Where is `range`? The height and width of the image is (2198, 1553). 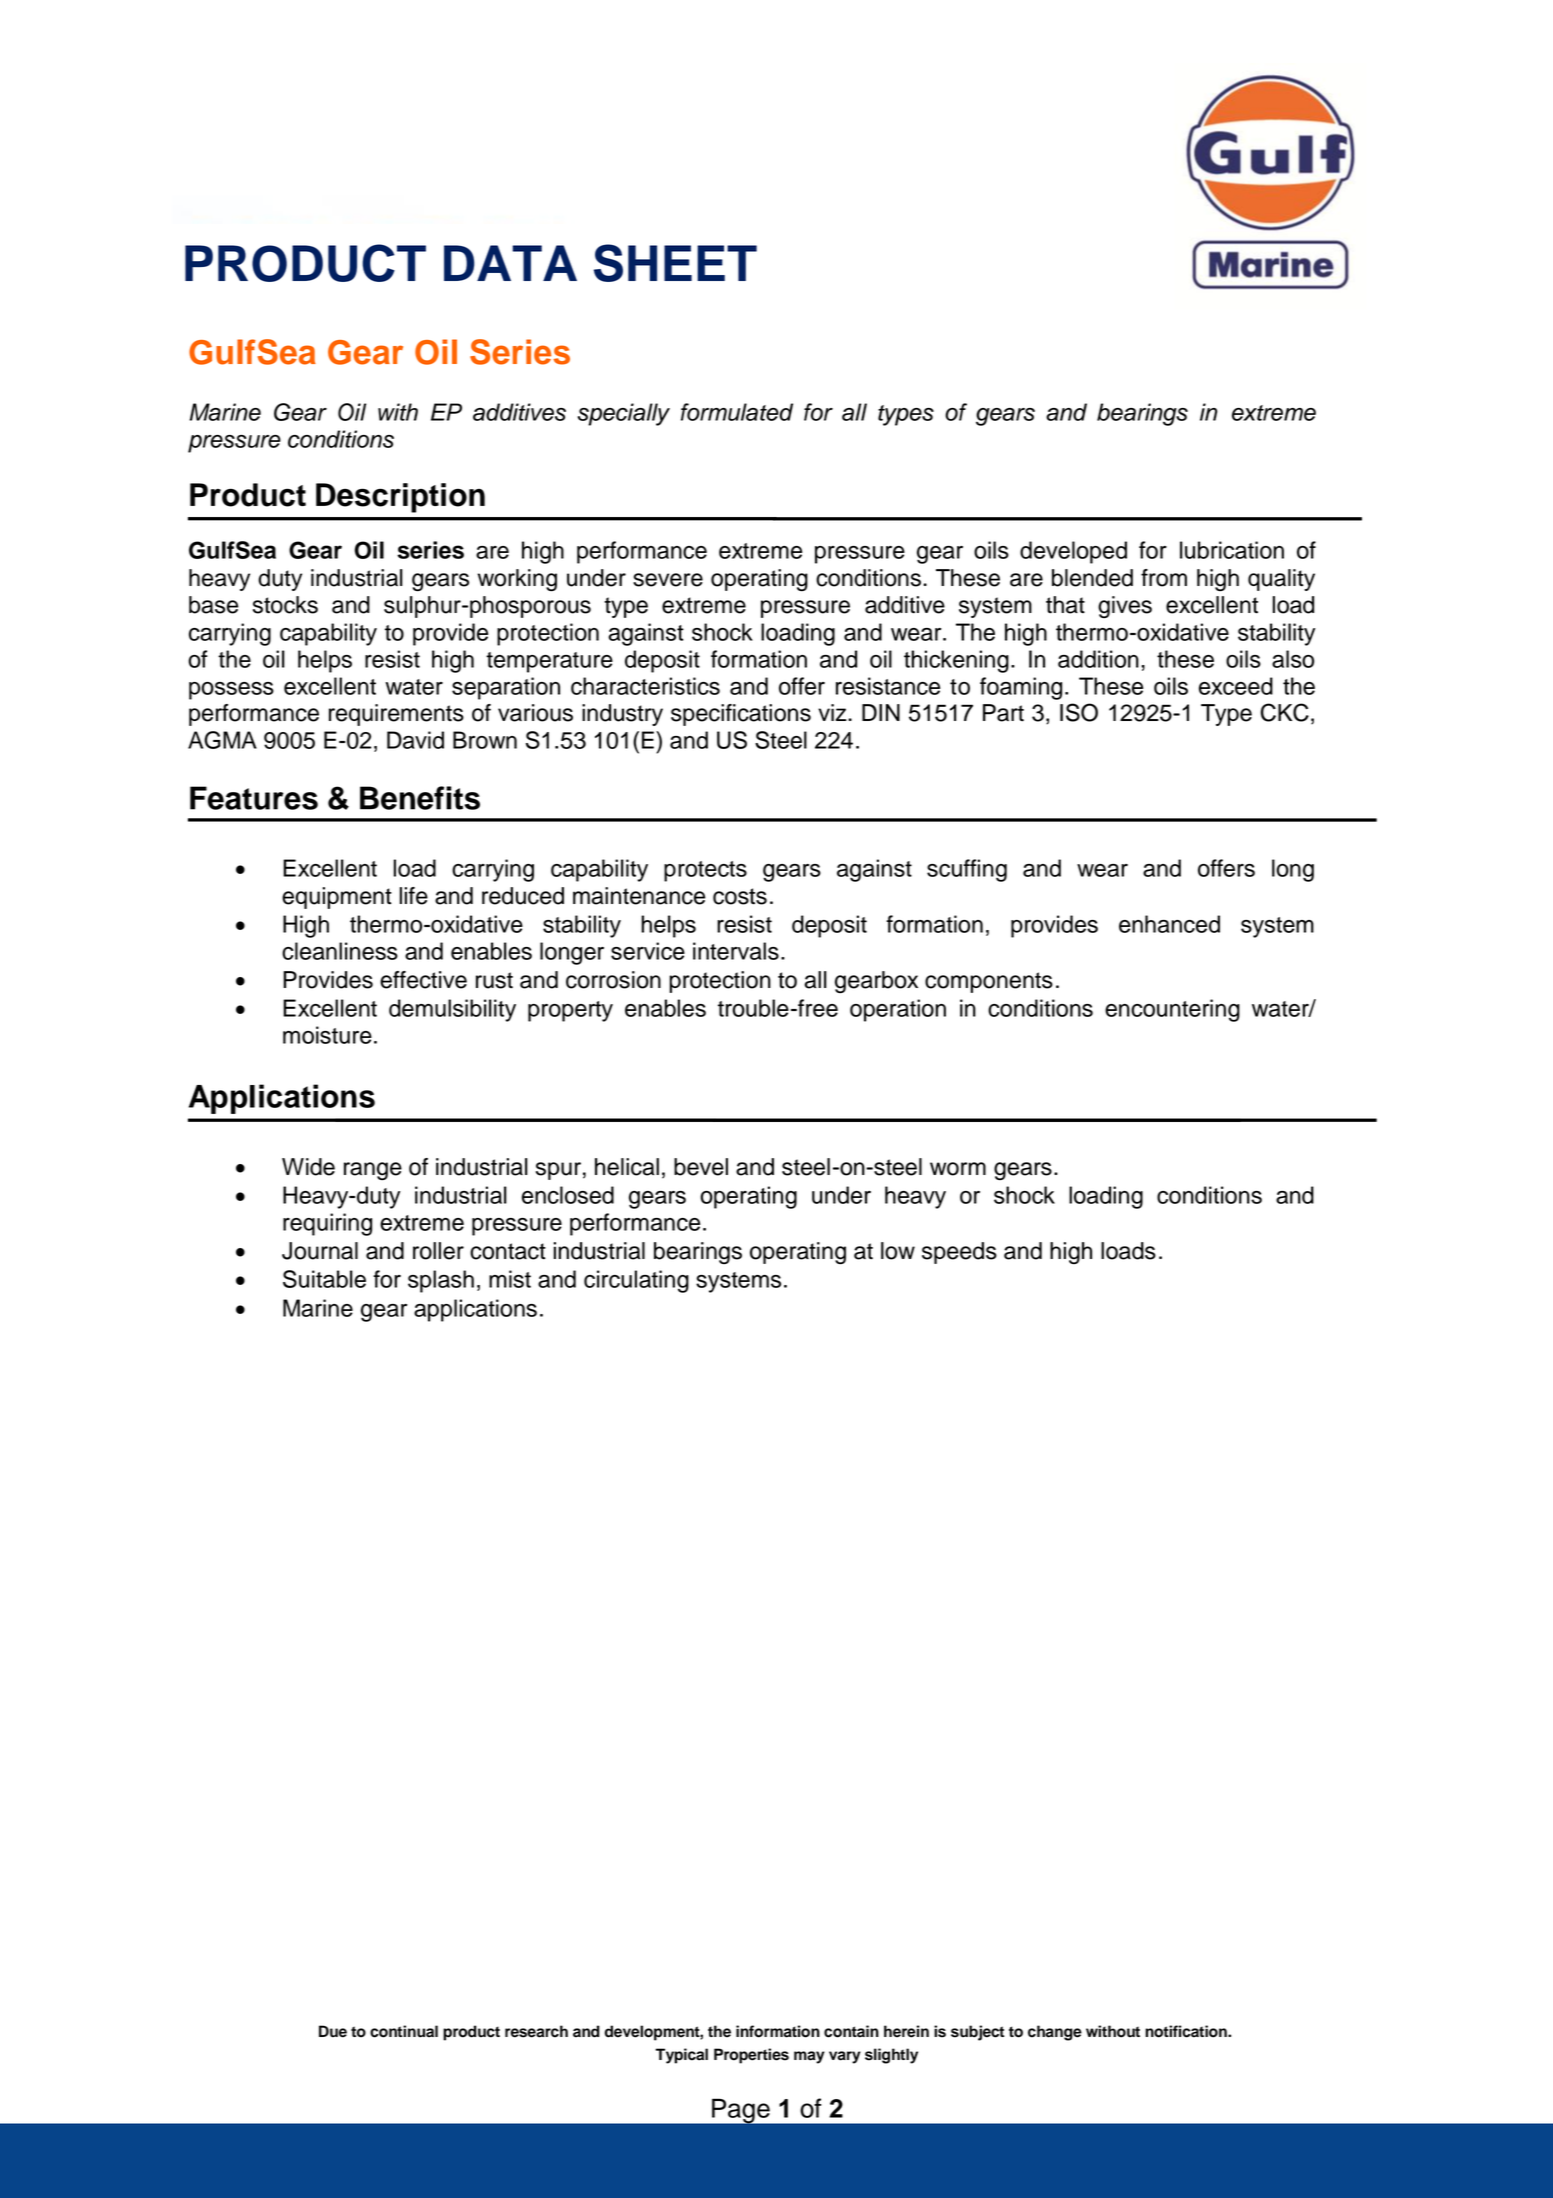 range is located at coordinates (373, 1171).
